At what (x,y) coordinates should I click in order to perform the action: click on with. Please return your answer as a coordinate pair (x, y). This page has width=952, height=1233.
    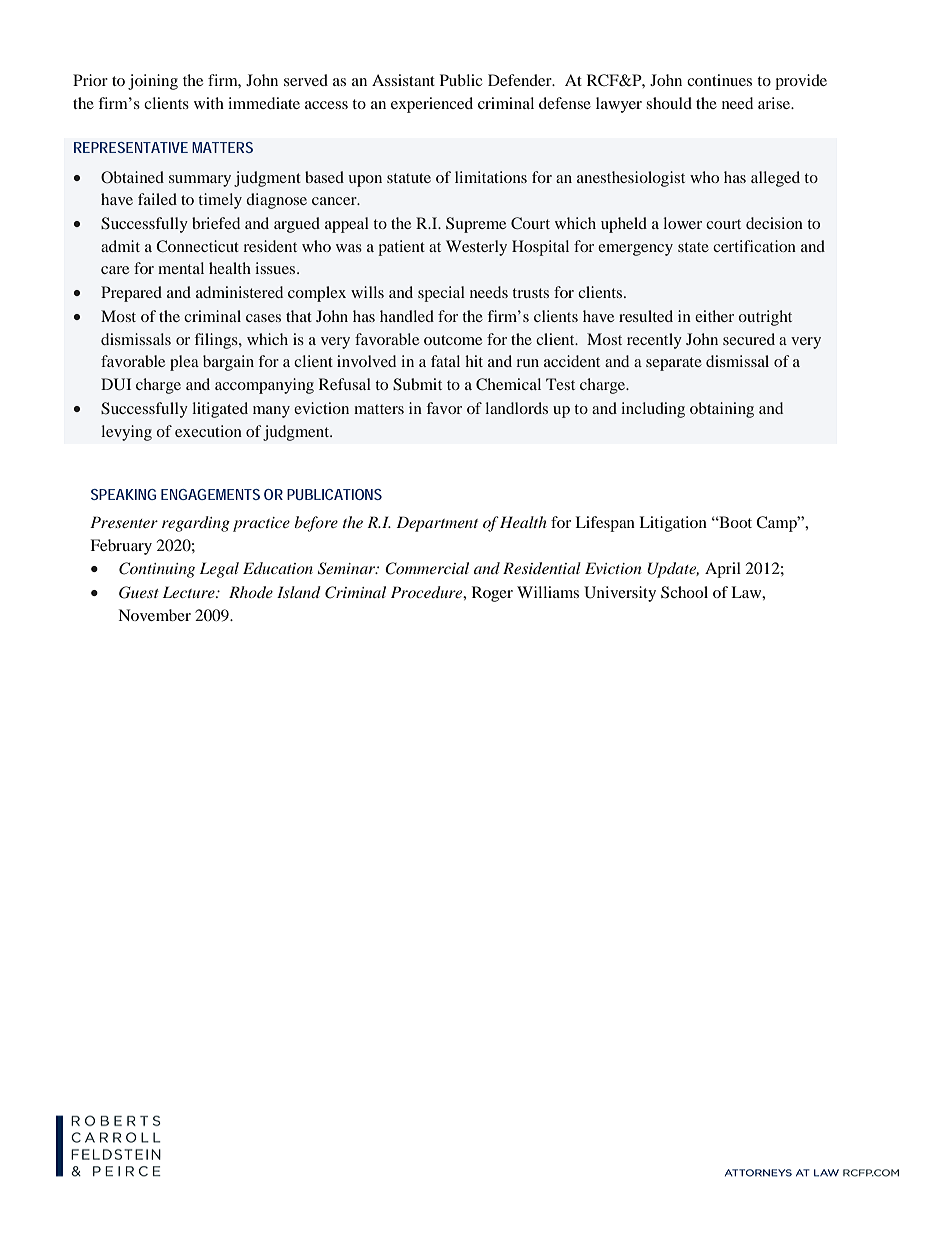
    Looking at the image, I should click on (209, 103).
